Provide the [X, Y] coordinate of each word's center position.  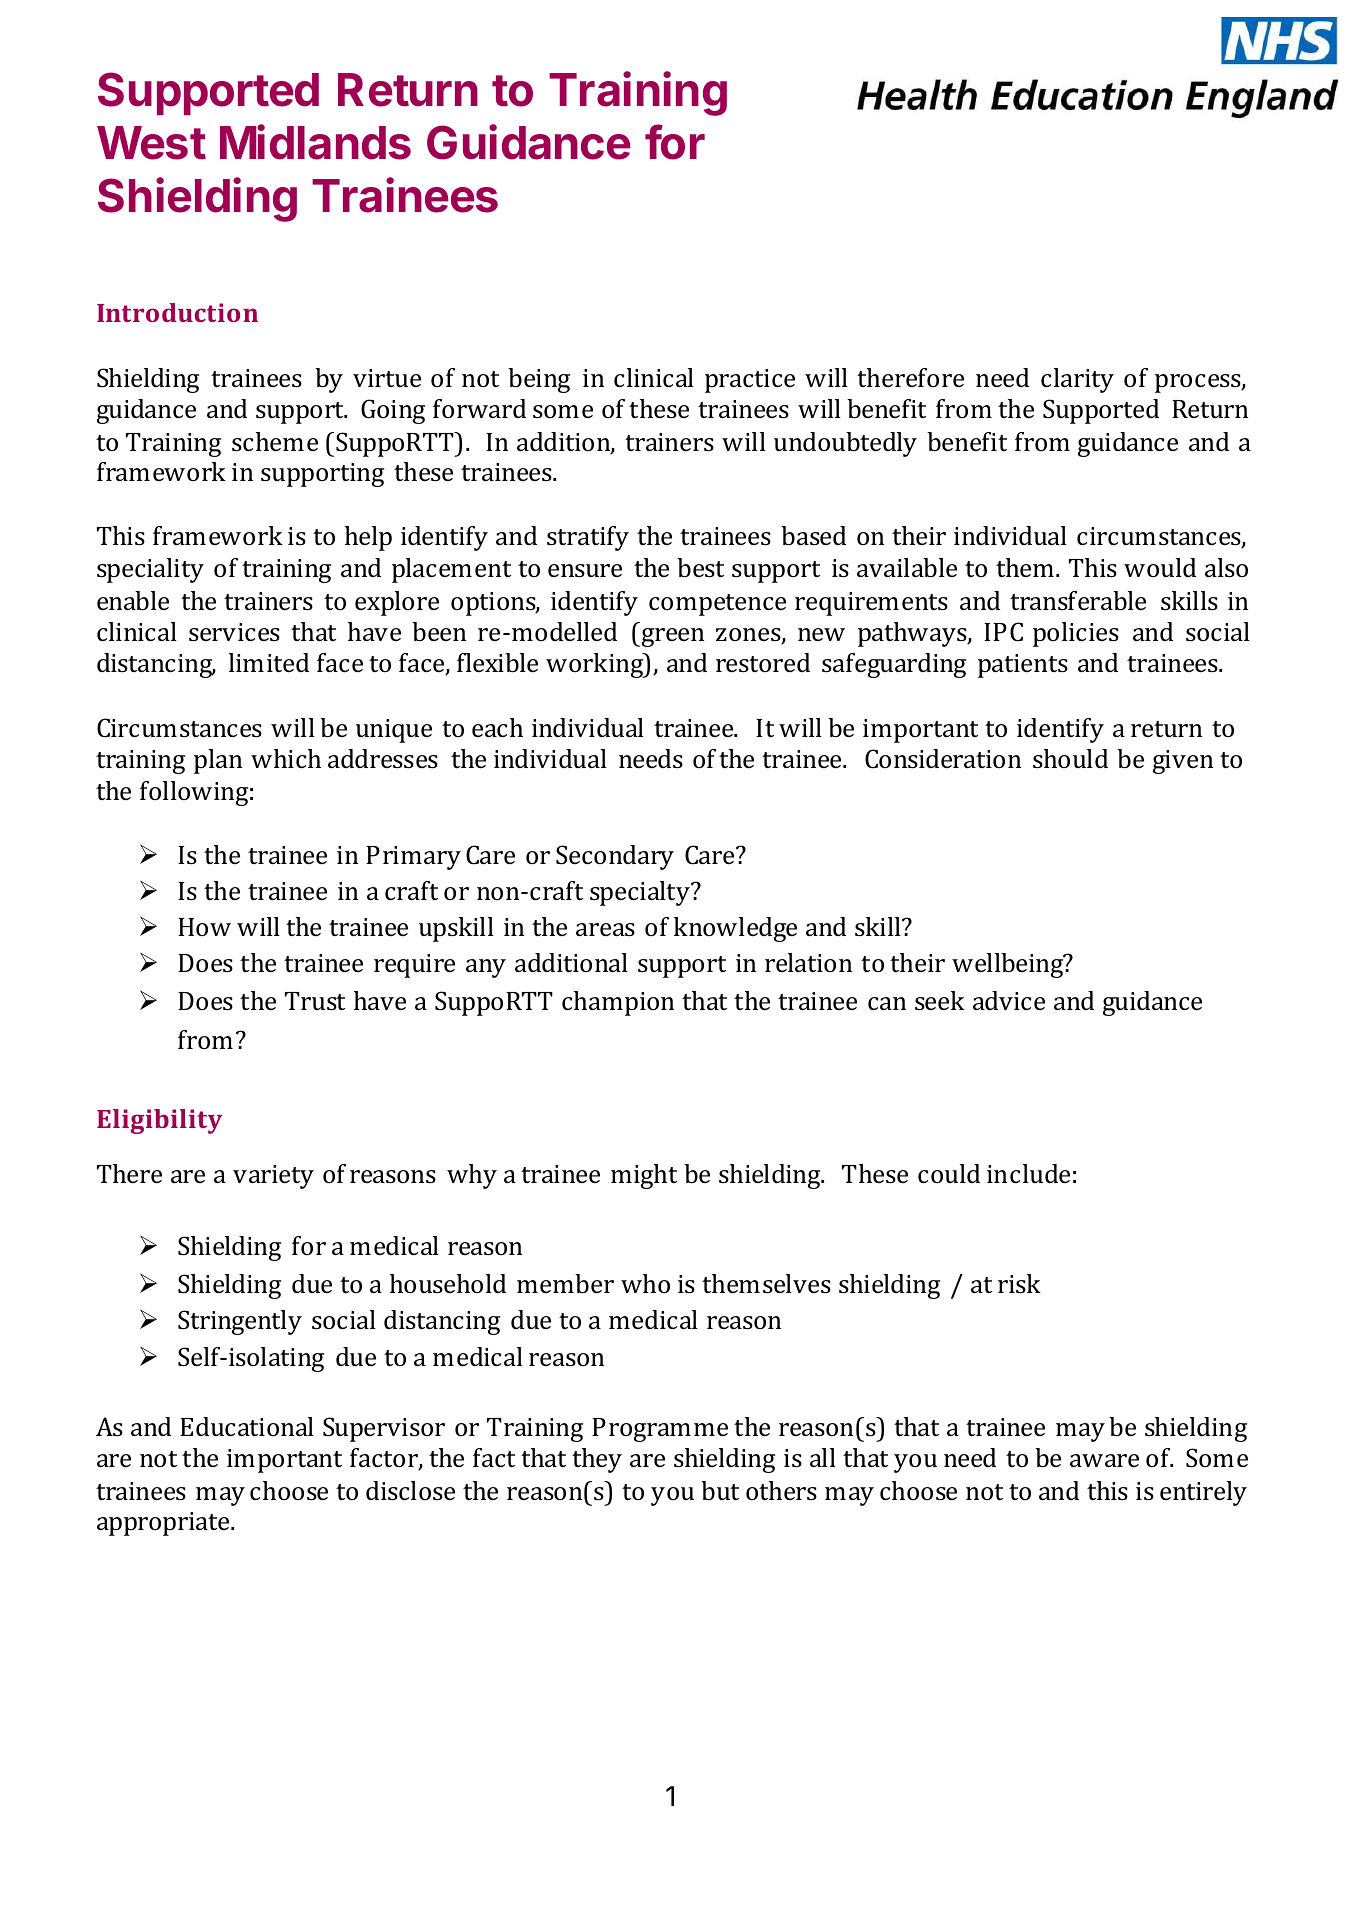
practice [750, 381]
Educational [247, 1427]
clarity [1077, 380]
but [720, 1490]
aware [1104, 1461]
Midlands [315, 142]
